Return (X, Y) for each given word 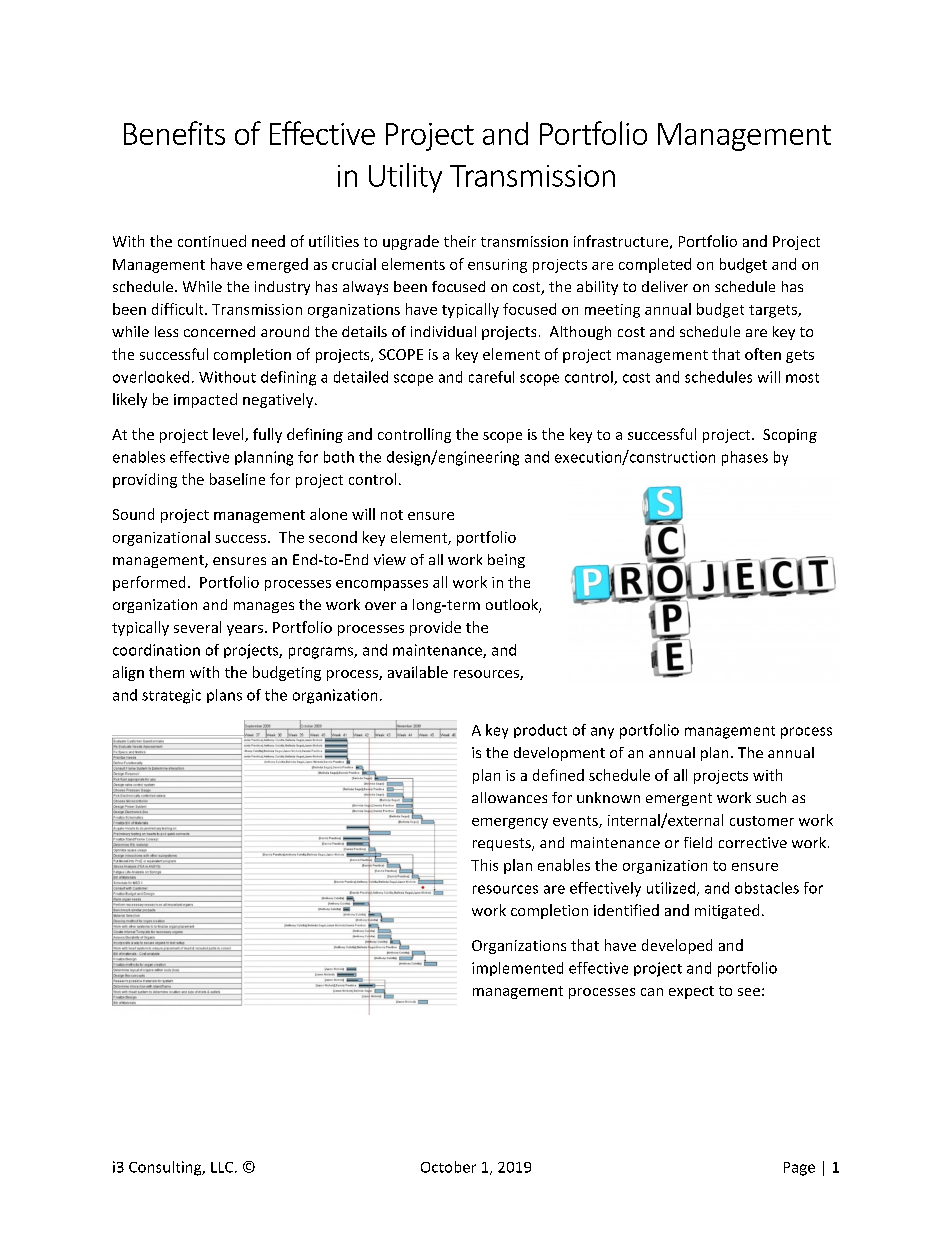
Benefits (174, 133)
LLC (222, 1167)
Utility (405, 178)
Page (799, 1169)
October (448, 1167)
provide (435, 628)
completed (655, 265)
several (197, 627)
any (602, 733)
